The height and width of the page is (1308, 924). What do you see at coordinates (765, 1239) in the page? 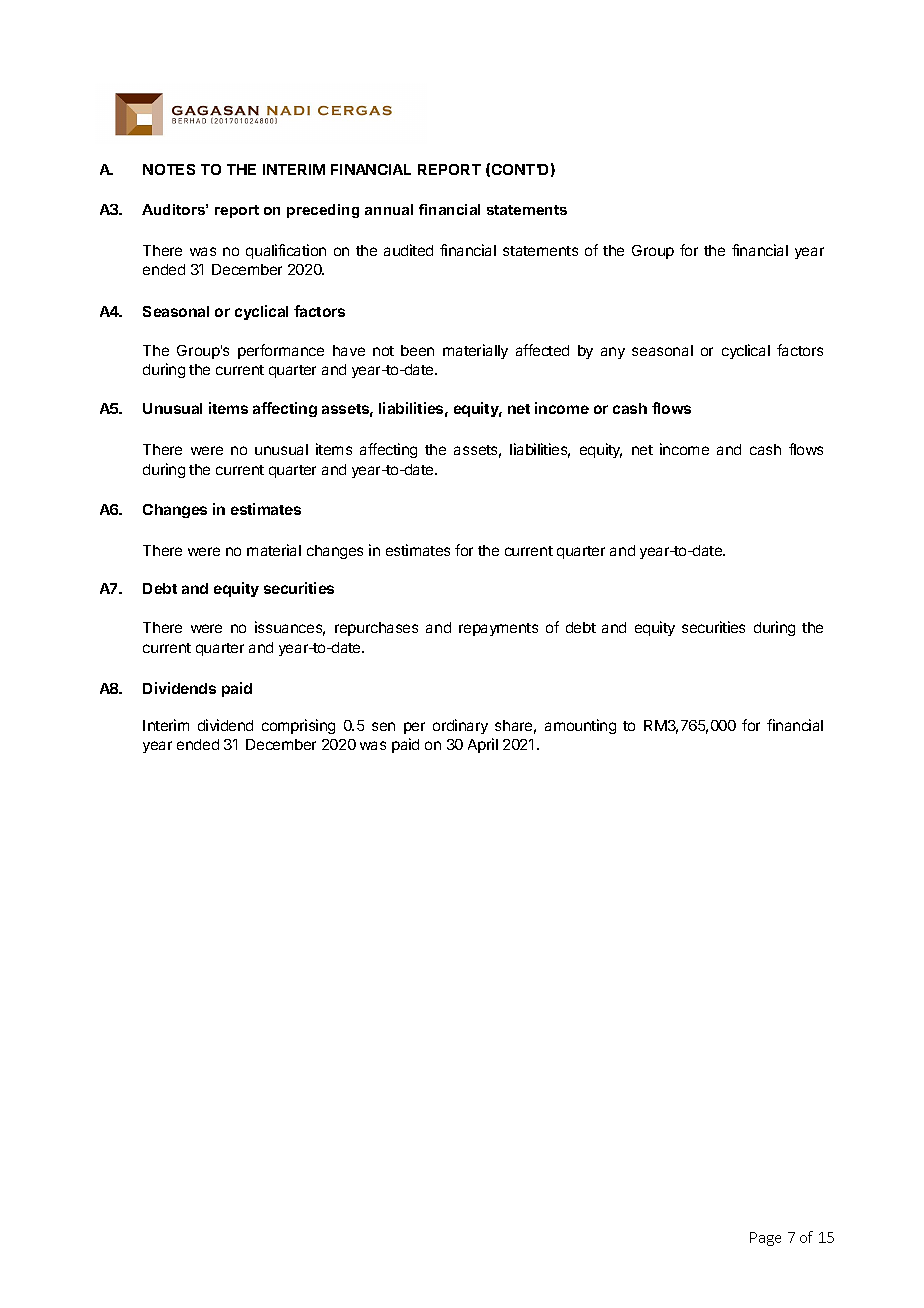
I see `Page` at bounding box center [765, 1239].
